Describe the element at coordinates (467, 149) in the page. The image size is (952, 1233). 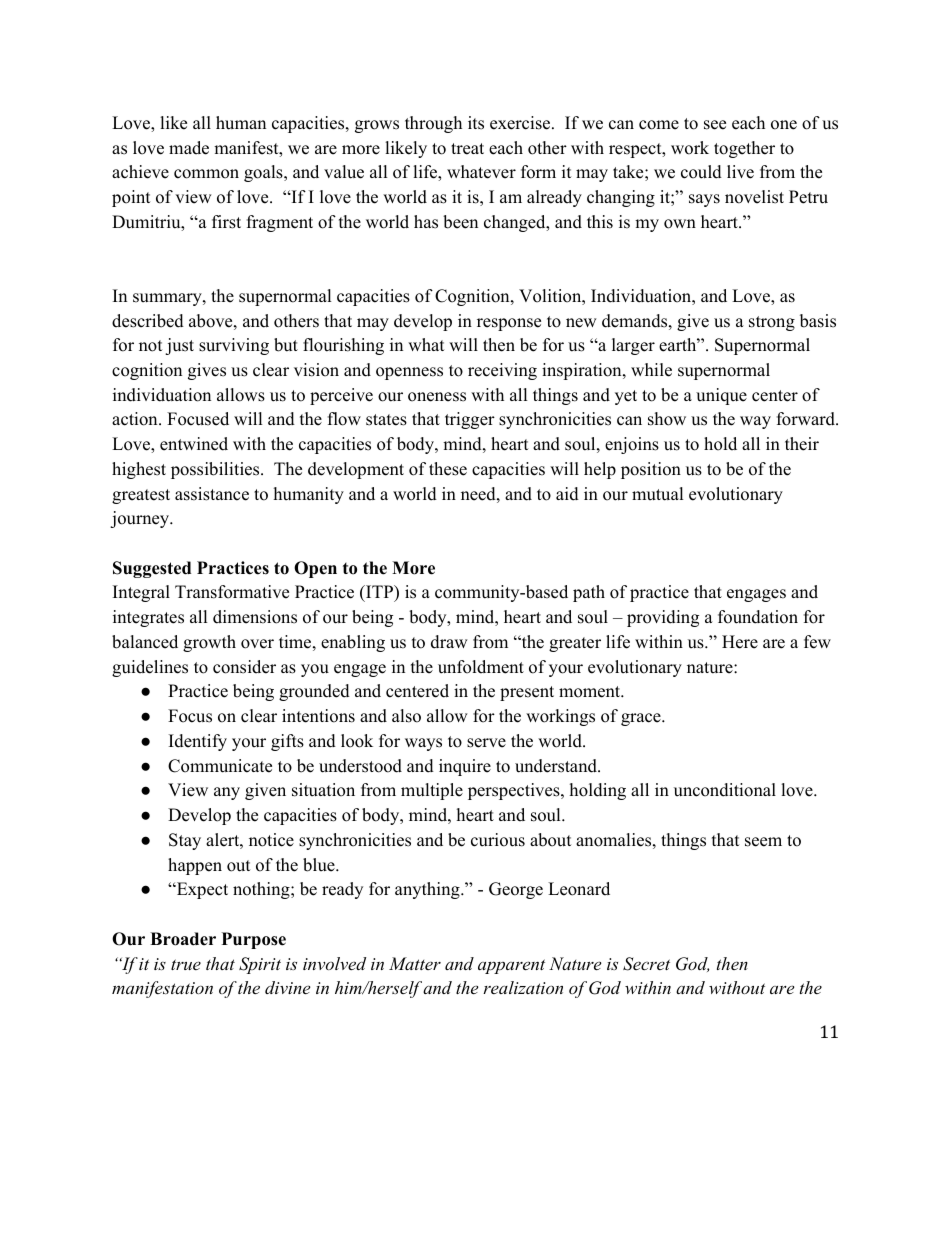
I see `treat` at that location.
